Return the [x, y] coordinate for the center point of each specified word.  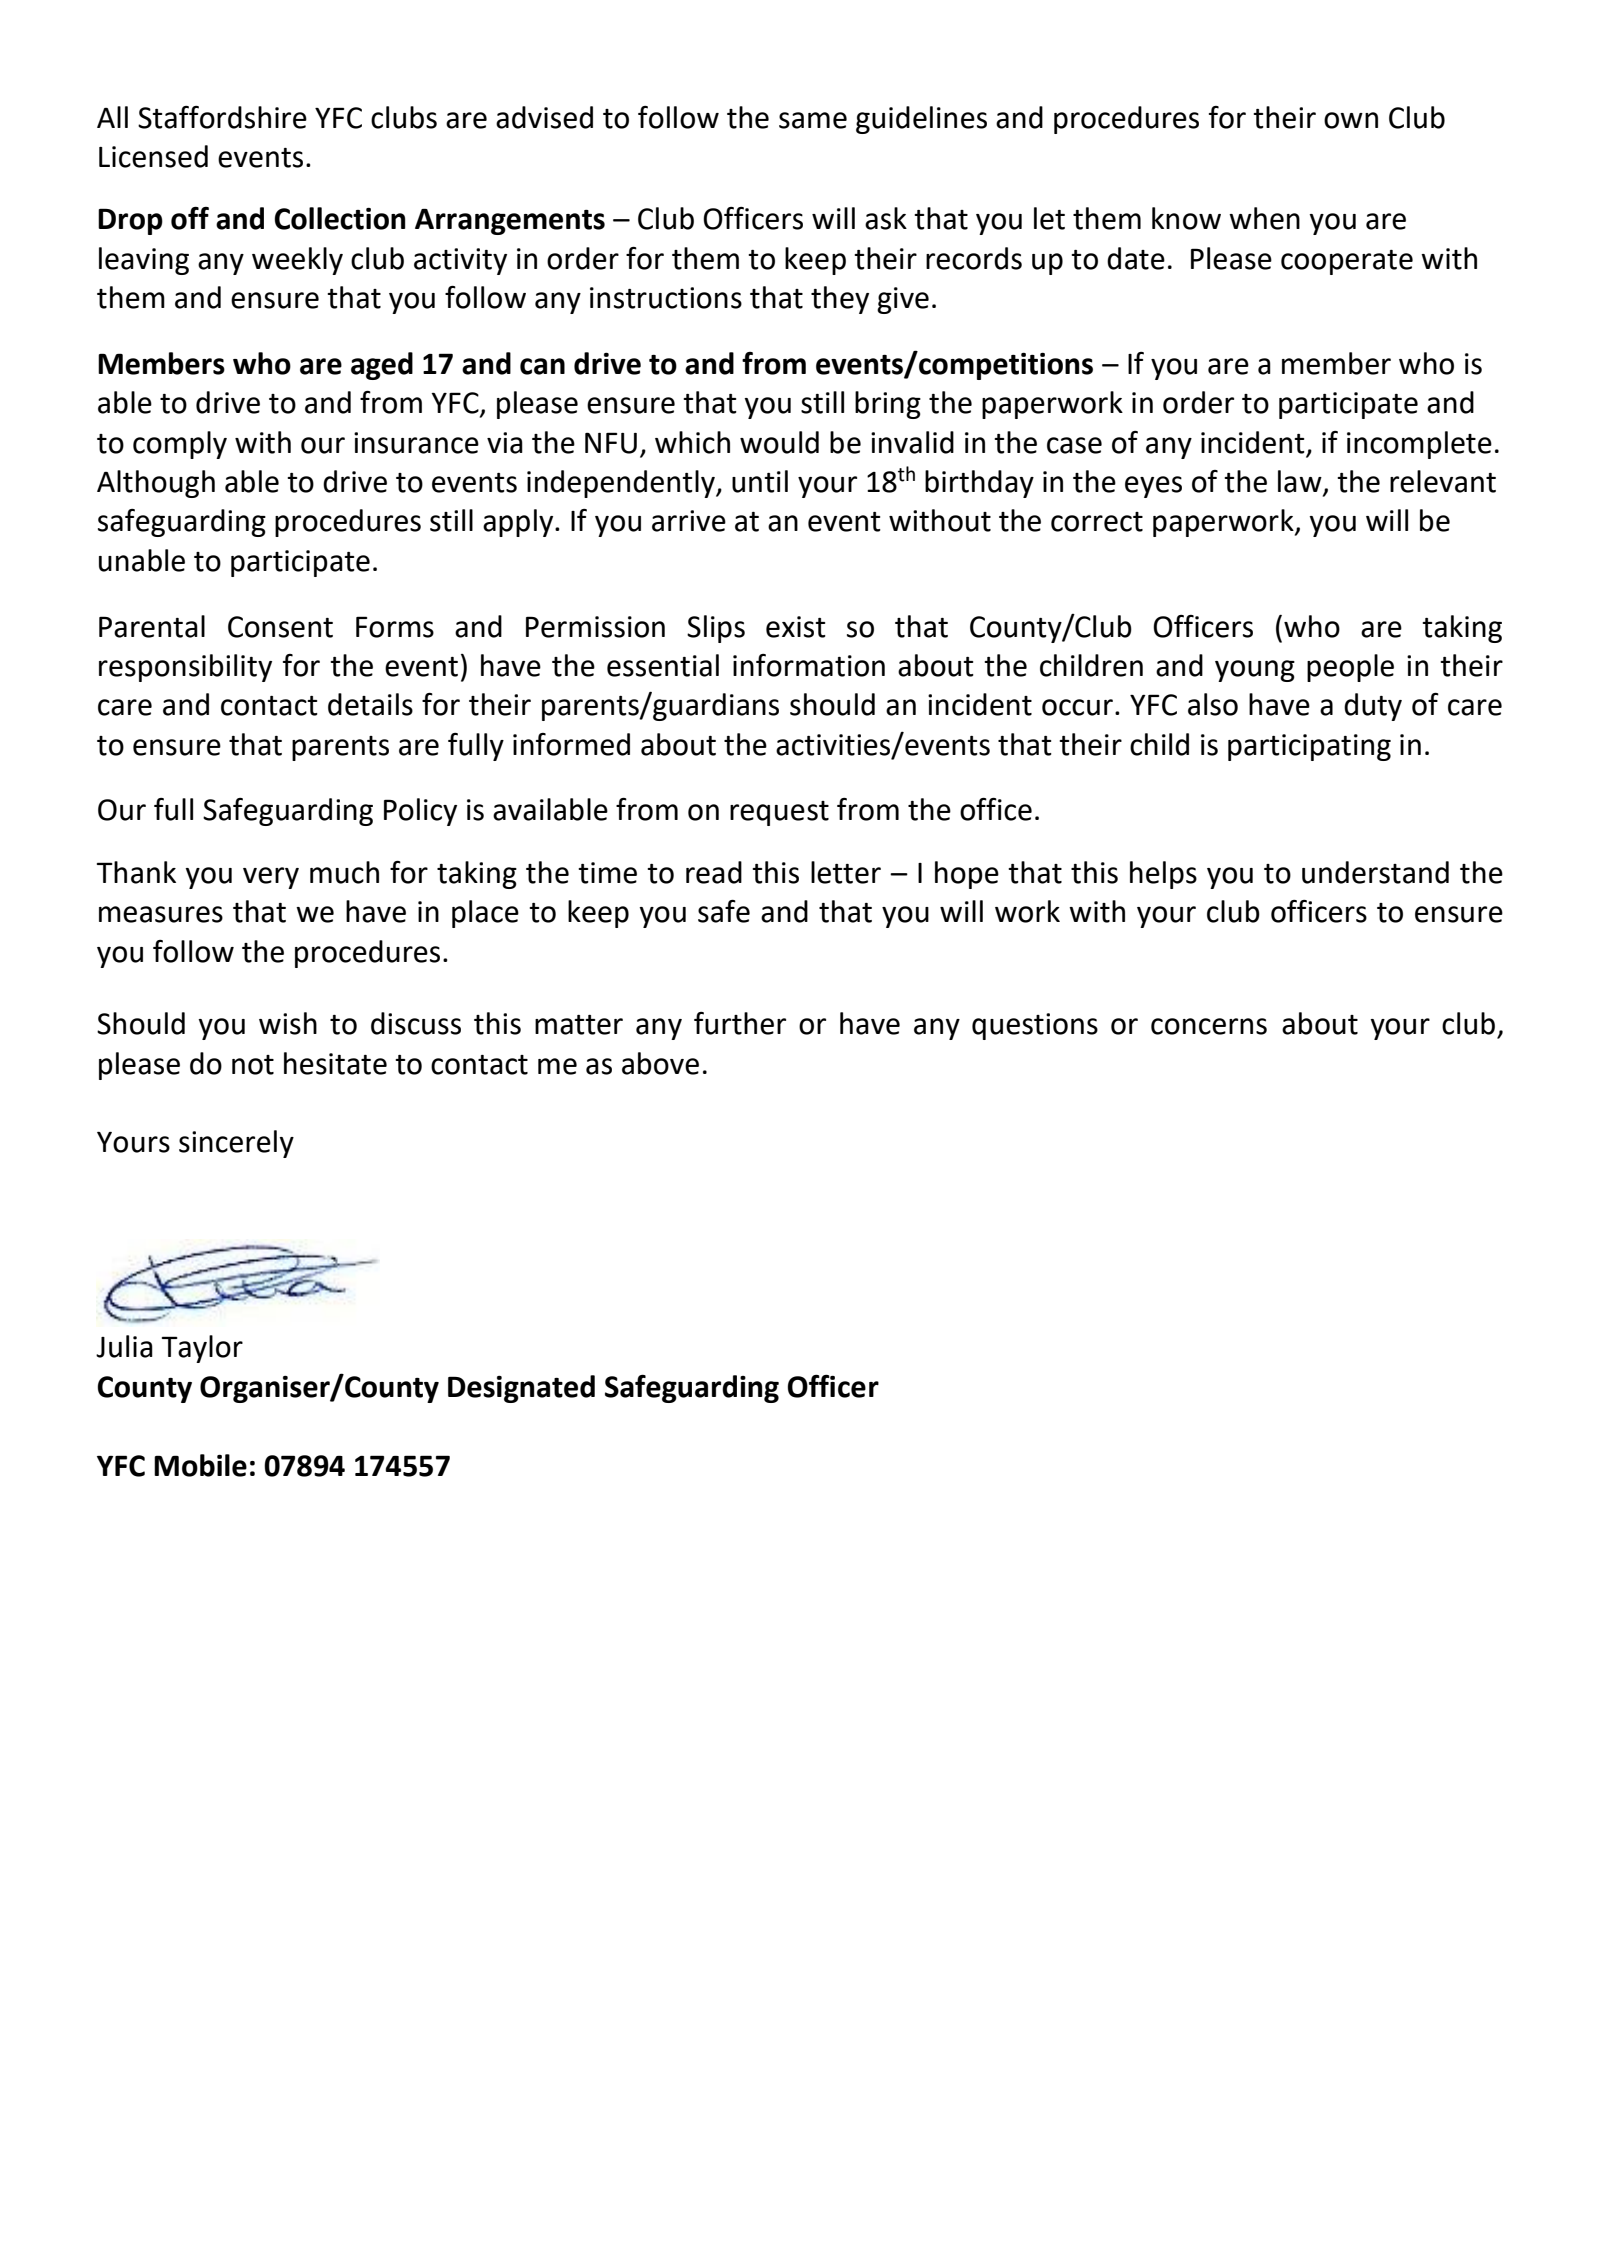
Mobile [200, 1465]
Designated [521, 1389]
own [1351, 120]
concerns [1209, 1026]
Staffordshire [222, 117]
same [813, 120]
